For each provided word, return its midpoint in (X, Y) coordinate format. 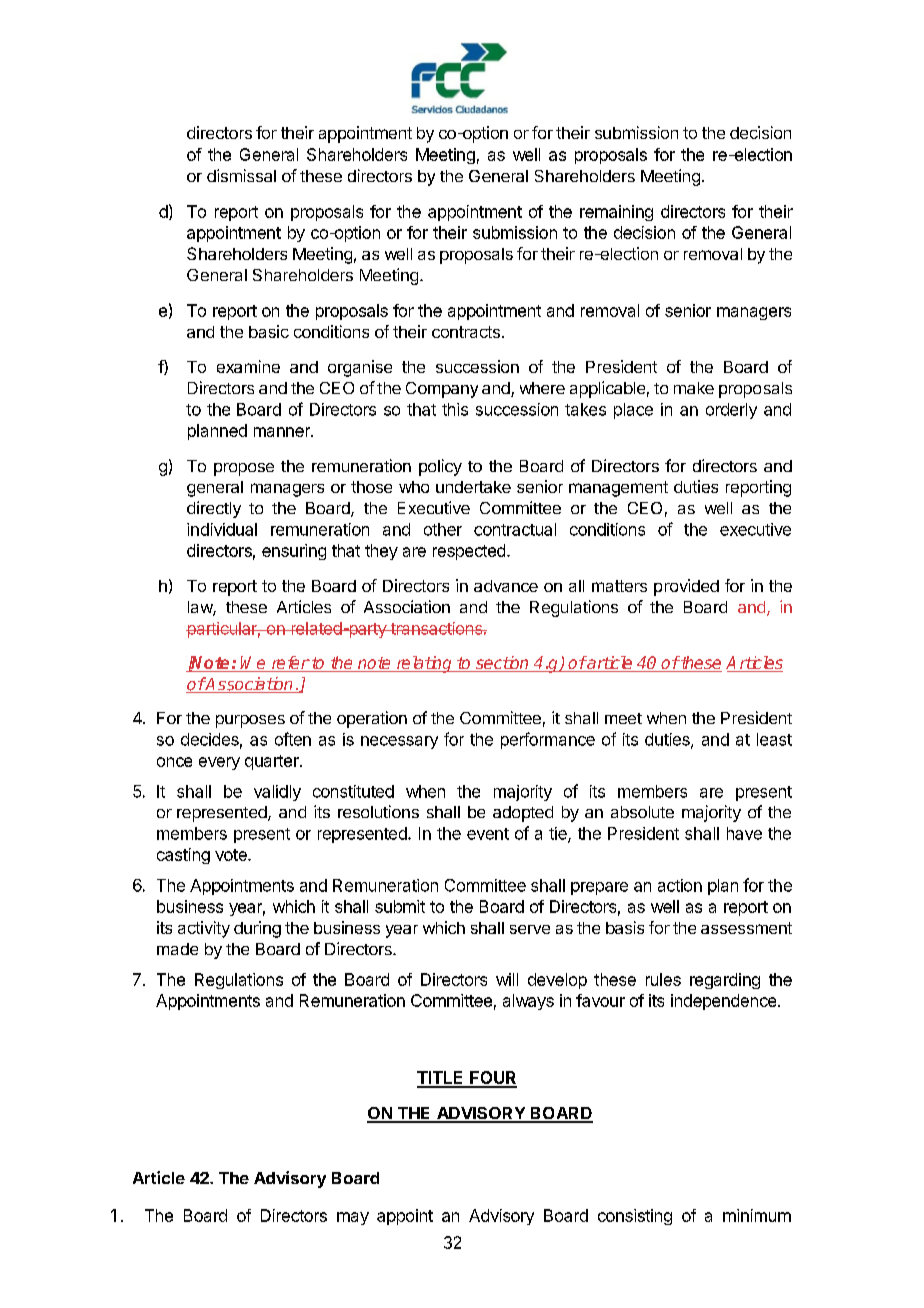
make (694, 388)
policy (440, 467)
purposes (250, 721)
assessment (746, 928)
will (507, 979)
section (502, 664)
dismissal (241, 175)
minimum (757, 1215)
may (353, 1218)
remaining (616, 213)
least (774, 739)
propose (244, 469)
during (257, 929)
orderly (731, 411)
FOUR (492, 1079)
